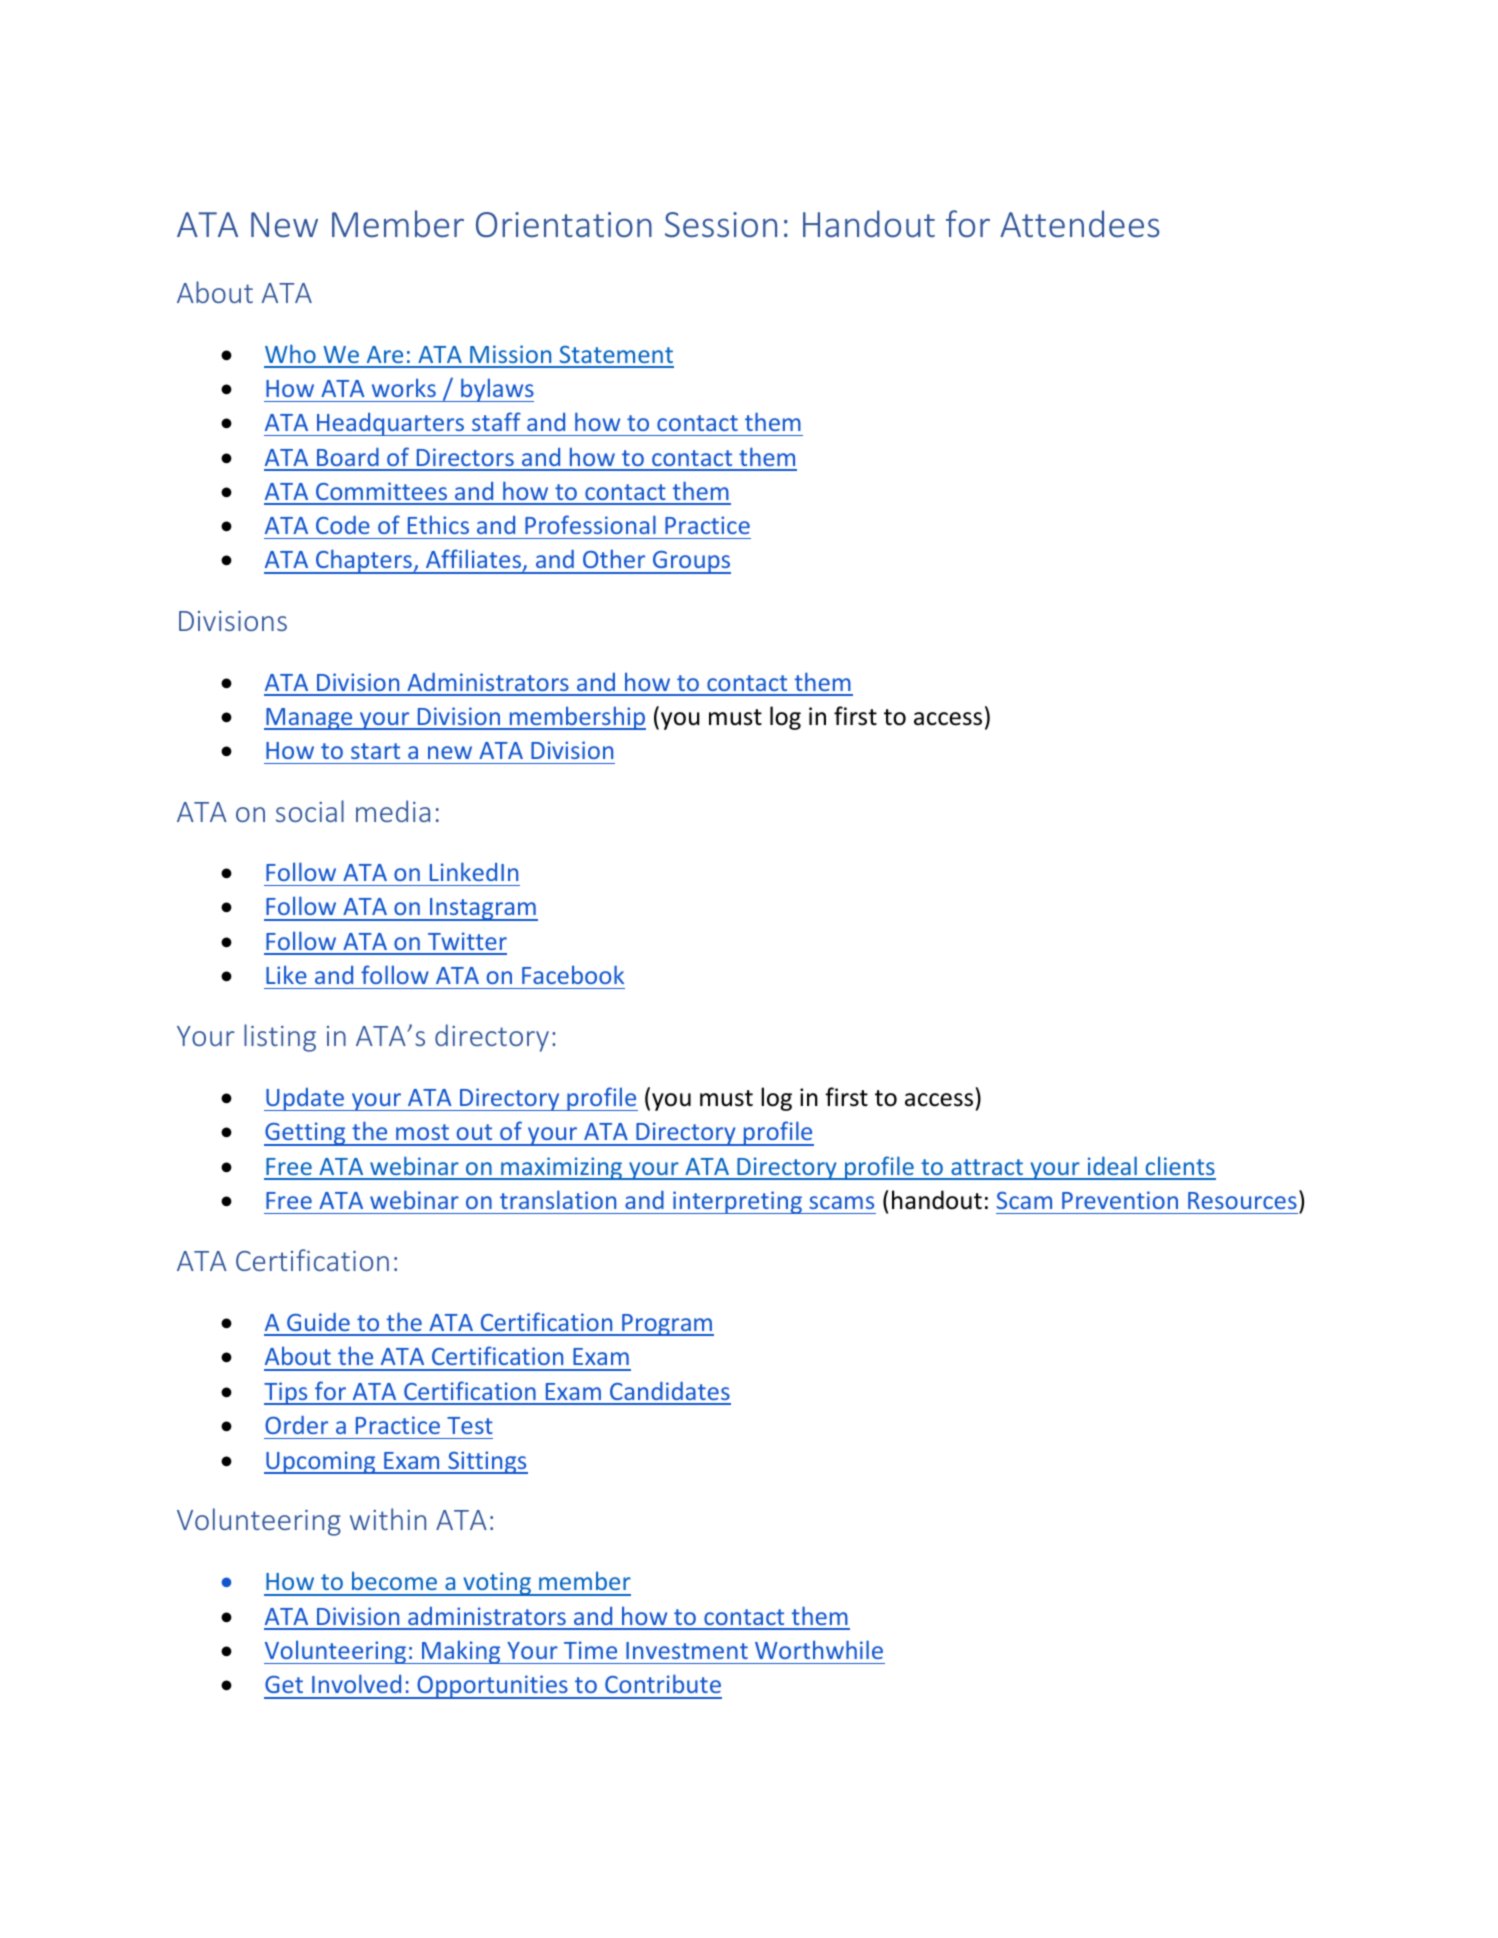 Image resolution: width=1498 pixels, height=1938 pixels. What do you see at coordinates (573, 974) in the page?
I see `Facebook` at bounding box center [573, 974].
